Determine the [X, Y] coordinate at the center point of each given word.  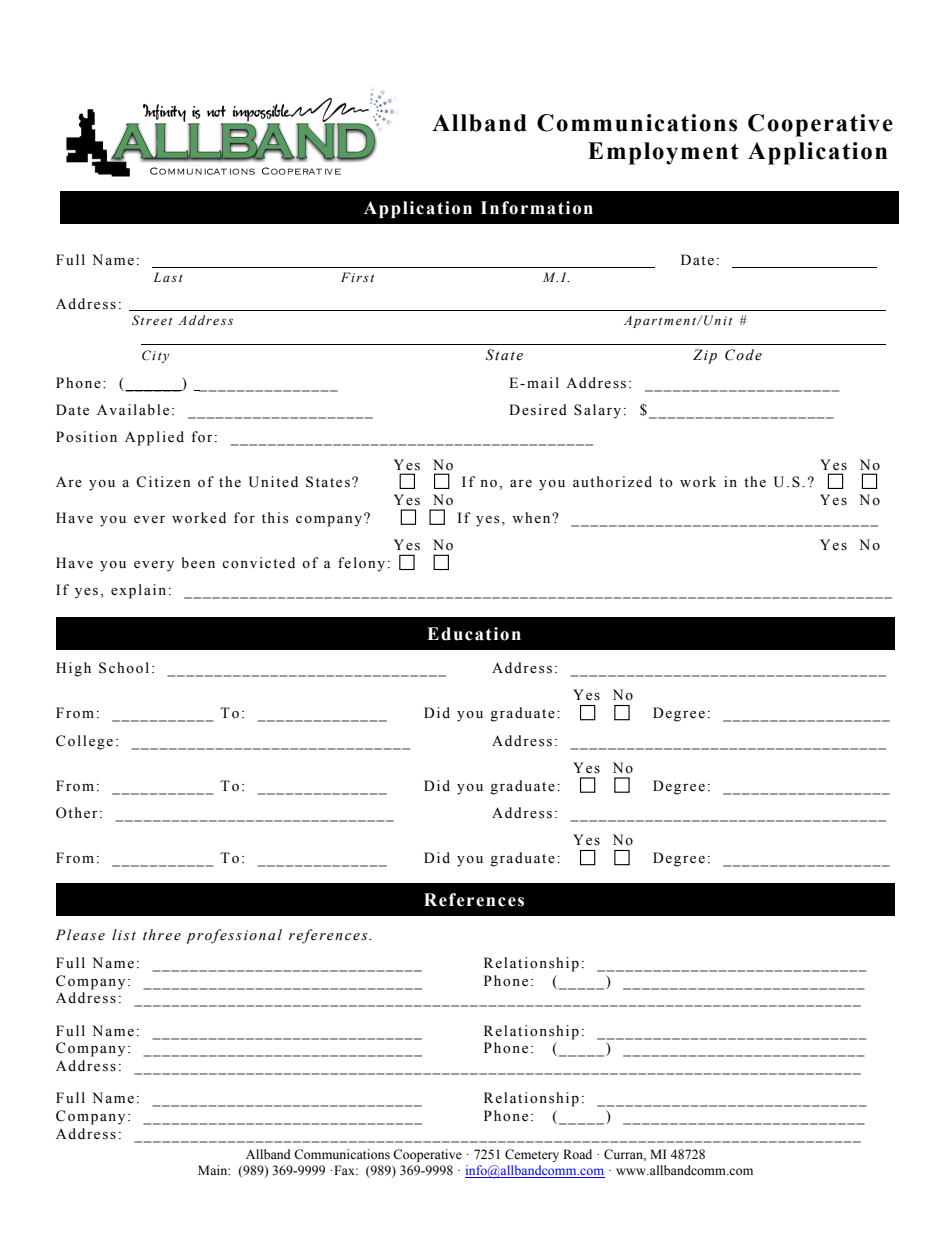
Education [474, 634]
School [124, 668]
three [162, 935]
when [532, 518]
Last [168, 277]
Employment [663, 153]
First [357, 277]
